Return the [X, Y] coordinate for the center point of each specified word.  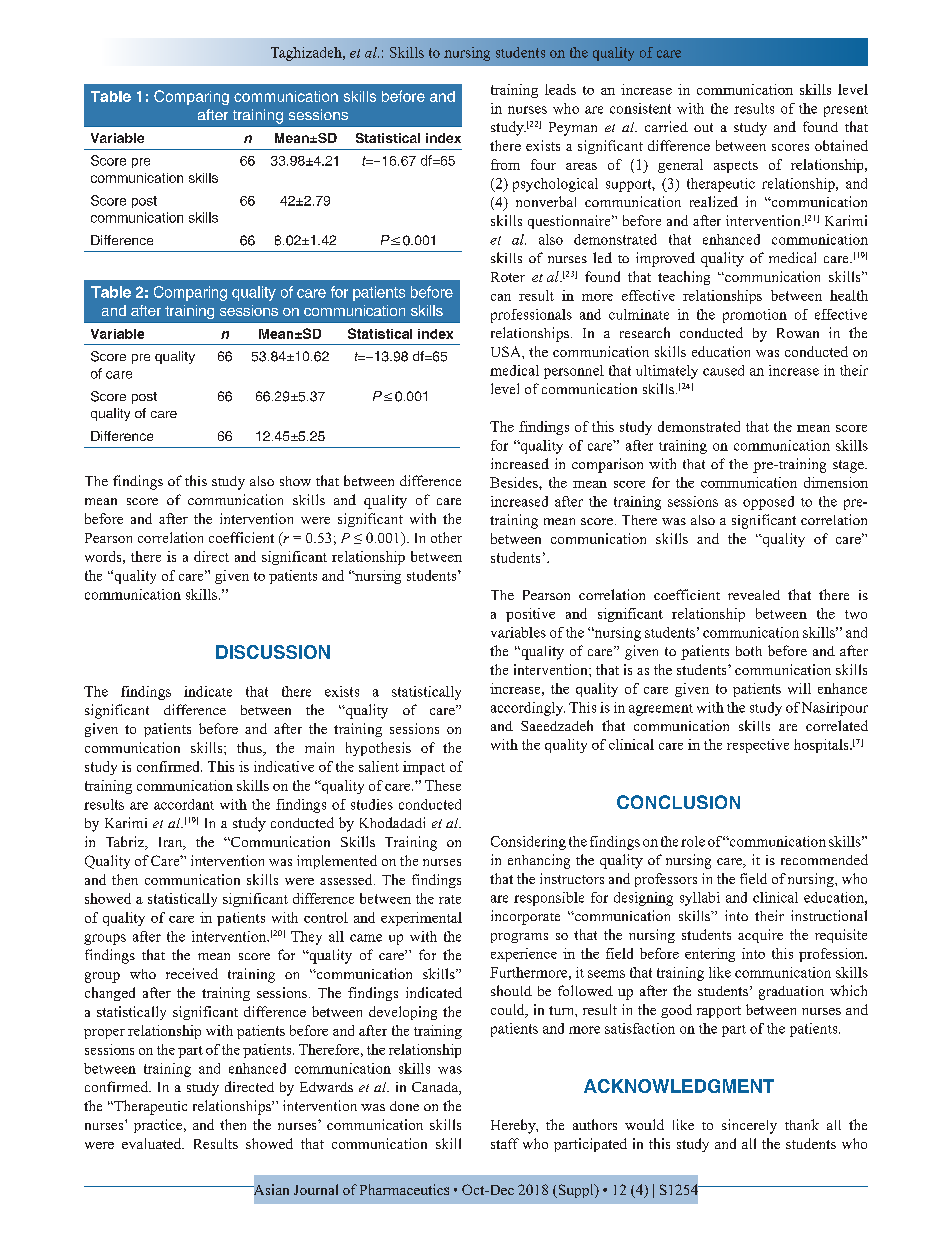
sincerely [749, 1126]
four [543, 164]
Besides [515, 482]
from [505, 164]
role [693, 841]
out [703, 127]
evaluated [153, 1143]
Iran [172, 843]
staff [505, 1143]
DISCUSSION [273, 652]
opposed [768, 503]
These [443, 785]
